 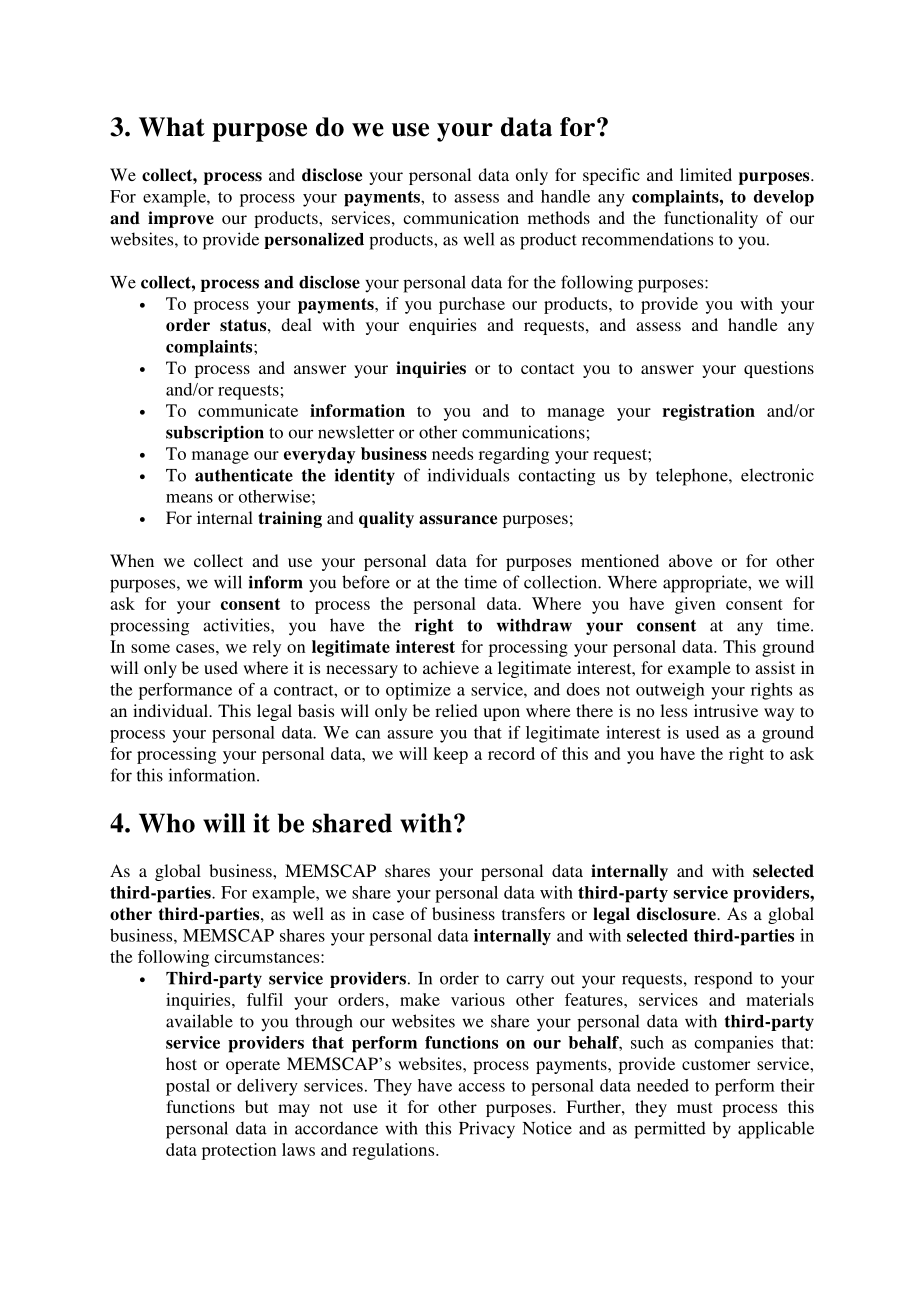 I want to click on limited, so click(x=706, y=174).
